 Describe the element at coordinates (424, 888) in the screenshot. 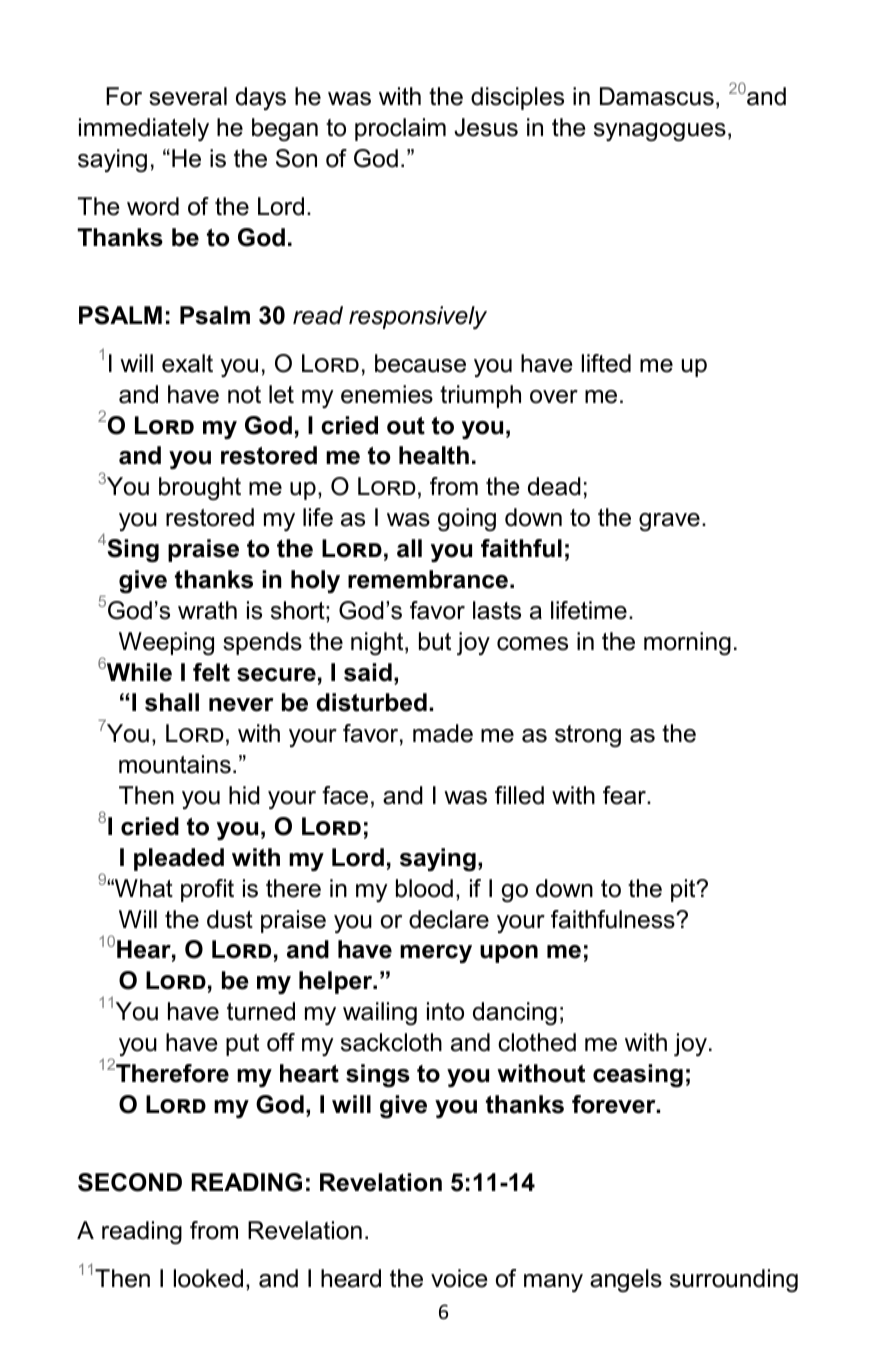

I see `blood` at that location.
